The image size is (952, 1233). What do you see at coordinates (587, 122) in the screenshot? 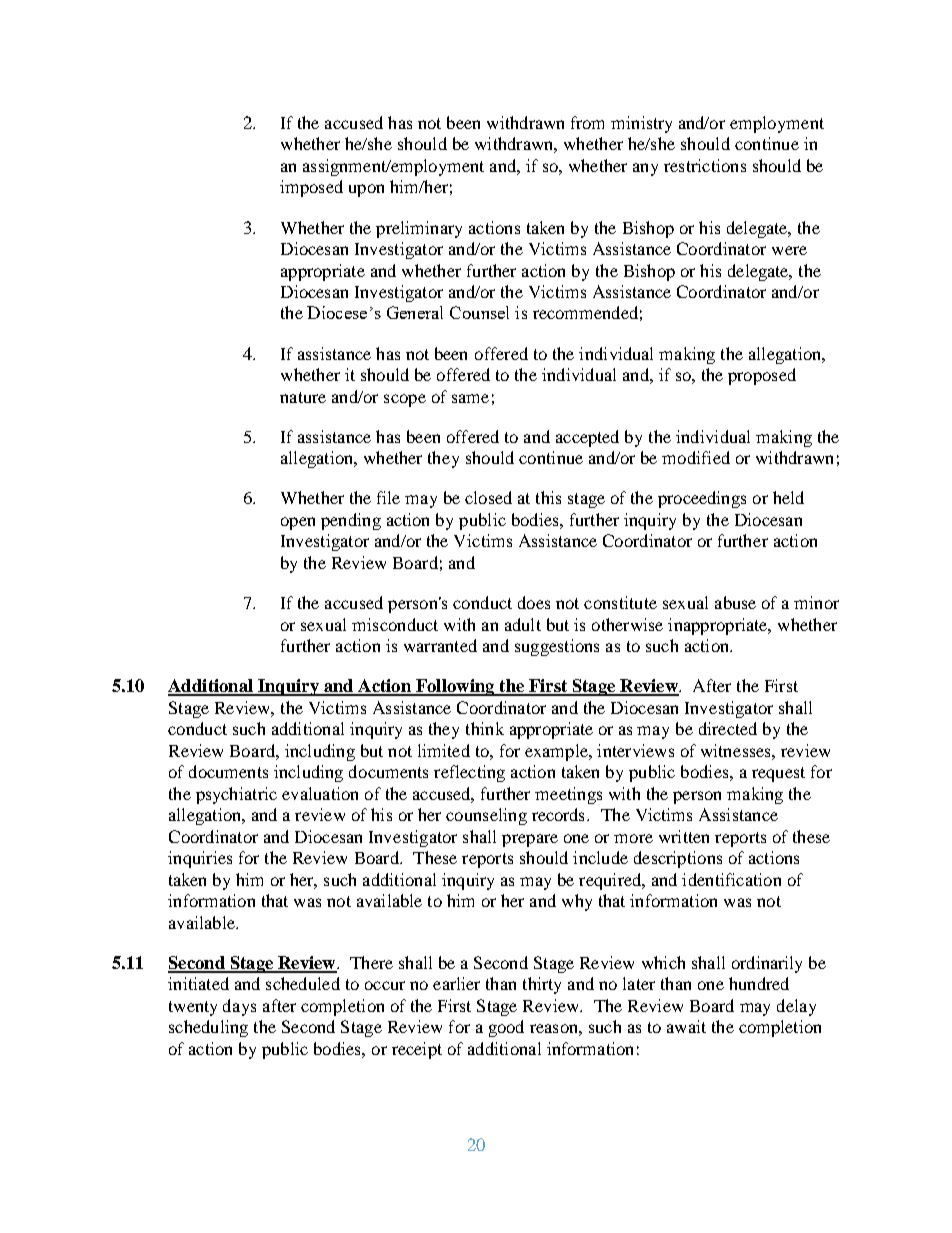
I see `from` at bounding box center [587, 122].
